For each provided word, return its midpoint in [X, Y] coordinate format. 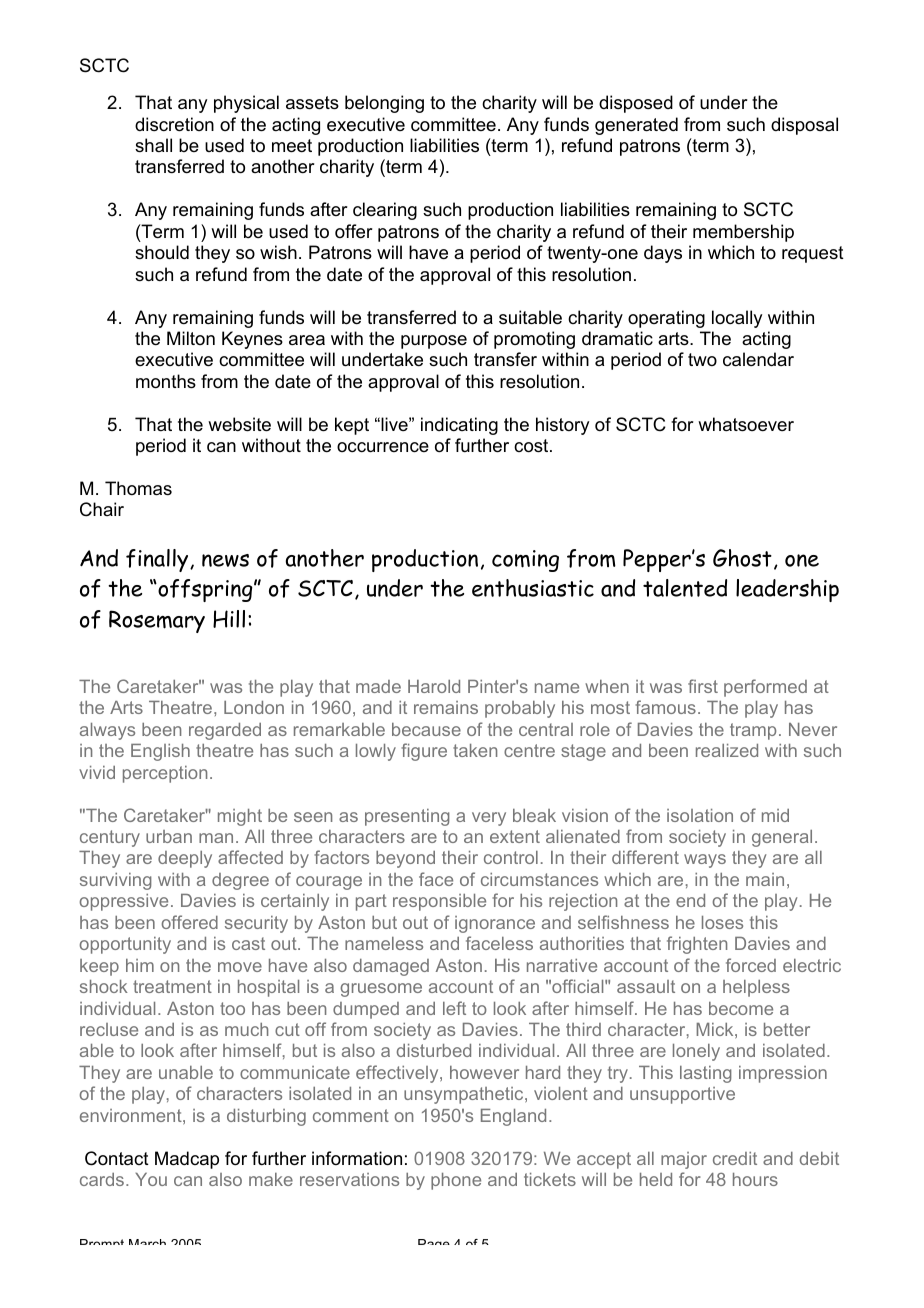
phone [456, 1181]
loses [722, 922]
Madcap [187, 1160]
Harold [434, 686]
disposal [804, 126]
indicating [459, 426]
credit [735, 1158]
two [702, 359]
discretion [174, 124]
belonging [384, 104]
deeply [185, 859]
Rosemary [157, 621]
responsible [439, 902]
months [166, 381]
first [703, 686]
